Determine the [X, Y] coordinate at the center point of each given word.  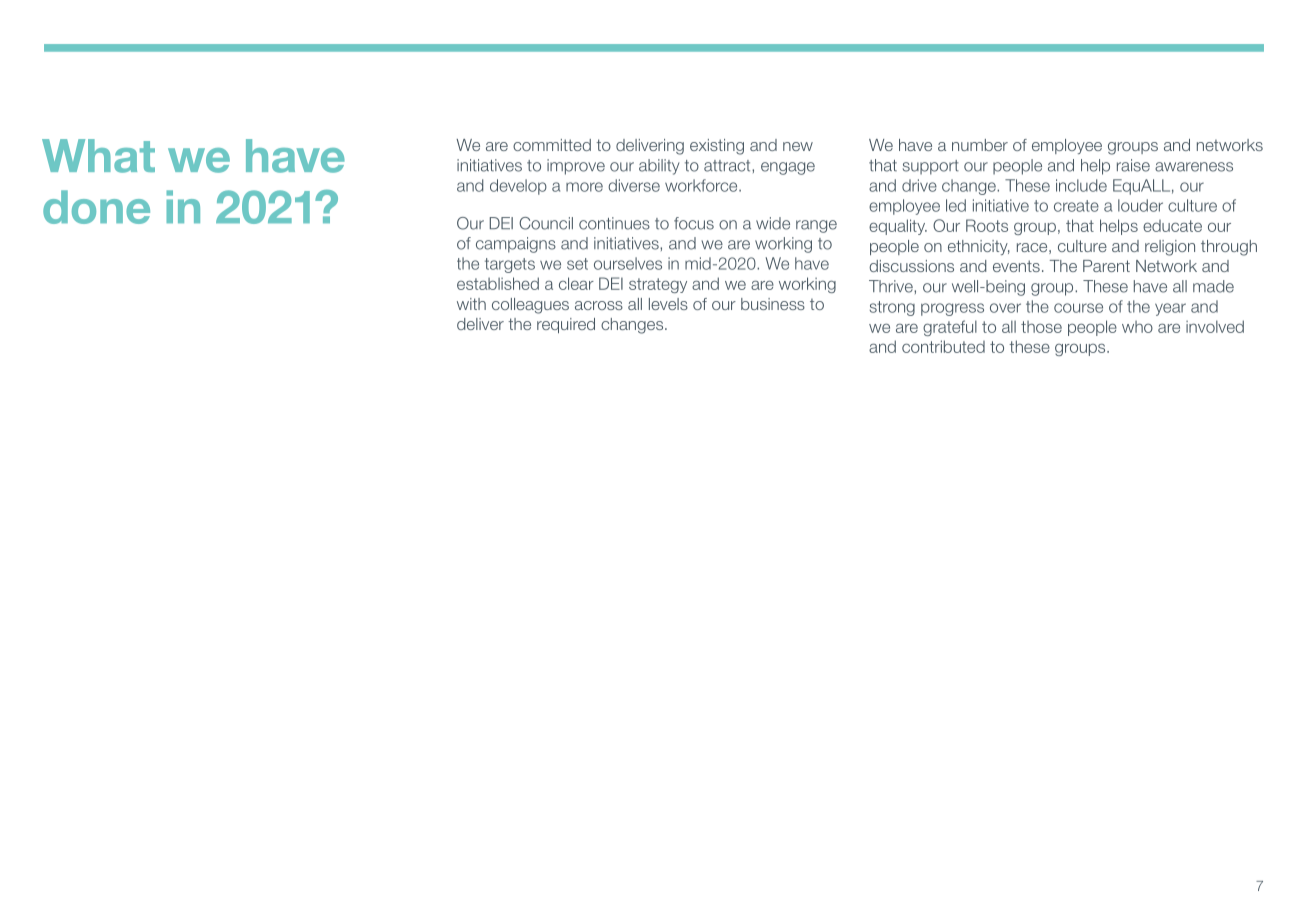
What [98, 156]
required [566, 325]
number [980, 145]
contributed [943, 346]
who [1137, 327]
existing [717, 147]
